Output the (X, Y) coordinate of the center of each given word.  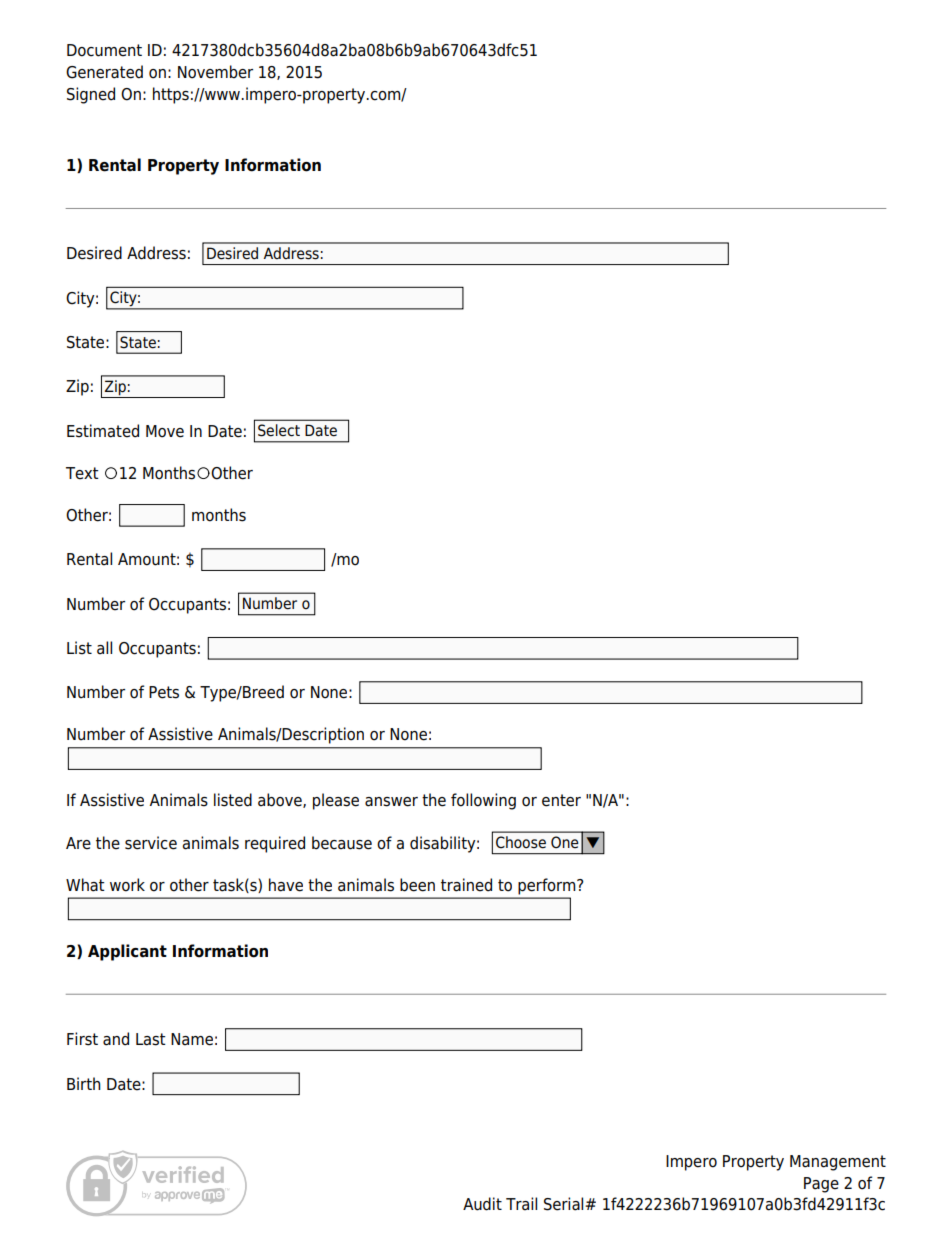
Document (104, 50)
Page (821, 1185)
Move (165, 431)
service (151, 843)
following (483, 801)
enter (561, 800)
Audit (482, 1204)
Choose (521, 842)
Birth (84, 1083)
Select (279, 430)
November (215, 72)
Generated (104, 72)
